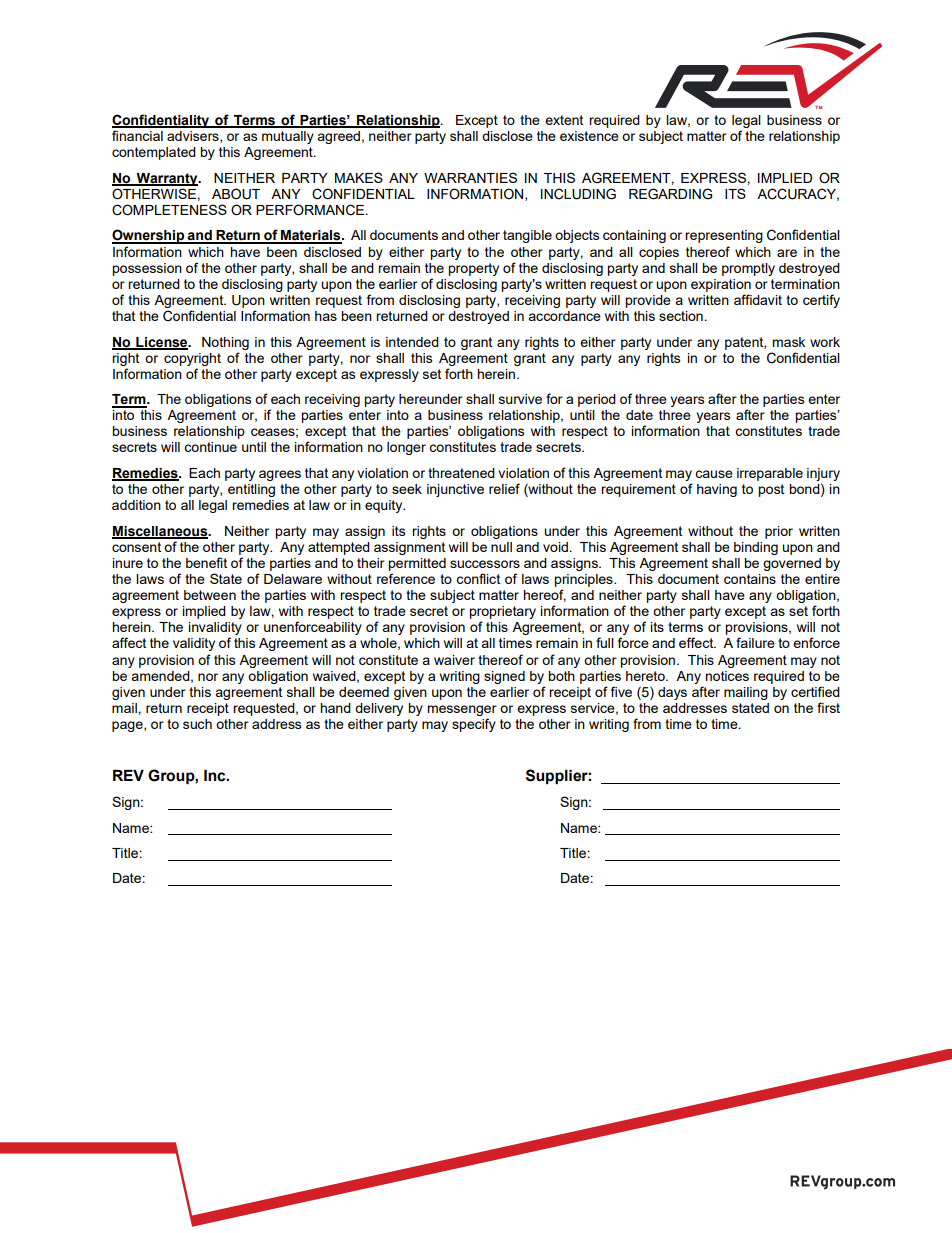 This screenshot has height=1233, width=952. I want to click on such, so click(197, 724).
